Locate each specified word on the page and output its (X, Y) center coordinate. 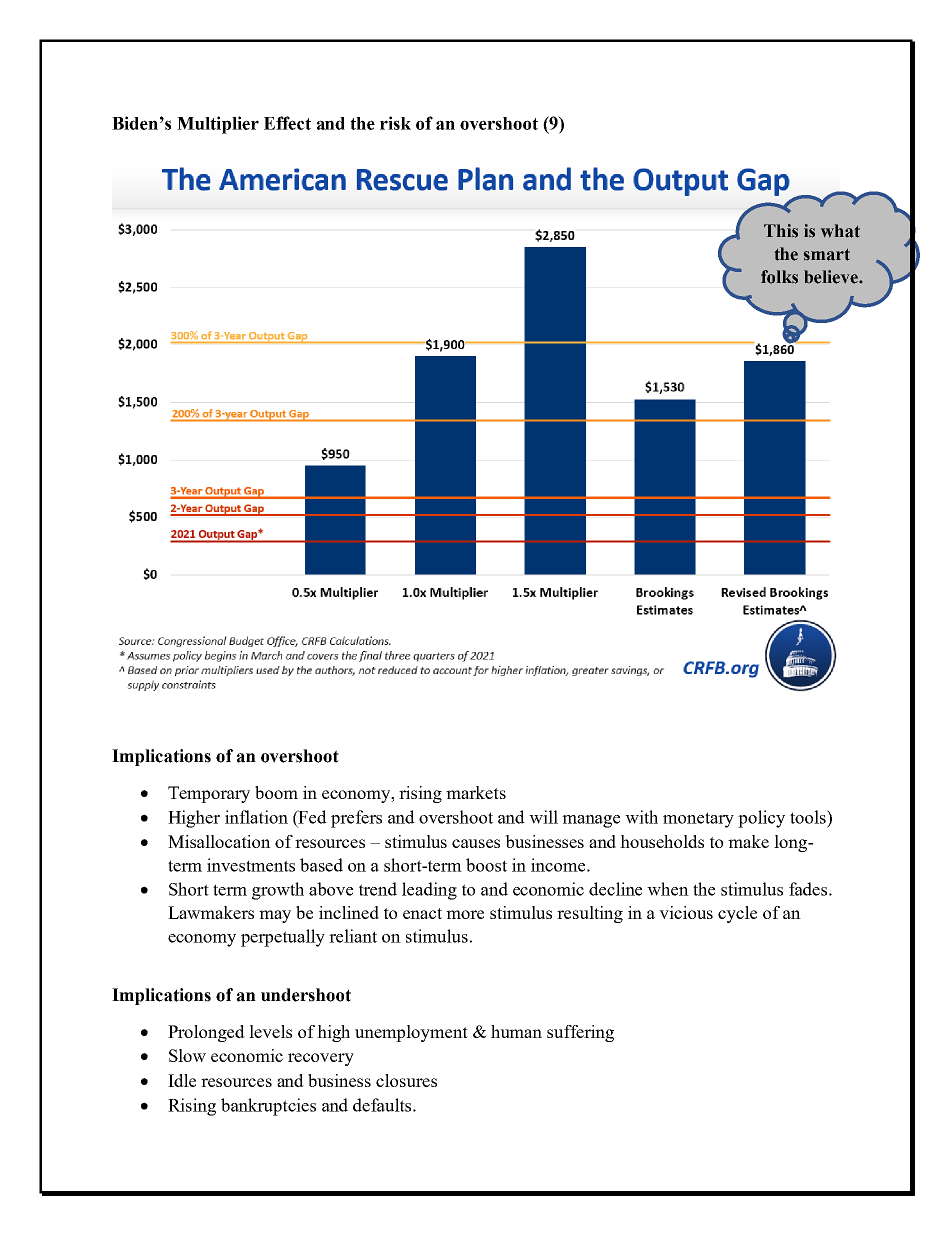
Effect (287, 123)
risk (395, 123)
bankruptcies (268, 1107)
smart (827, 255)
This (781, 231)
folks (779, 277)
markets (476, 792)
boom (276, 792)
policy (761, 819)
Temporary (209, 794)
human (516, 1031)
